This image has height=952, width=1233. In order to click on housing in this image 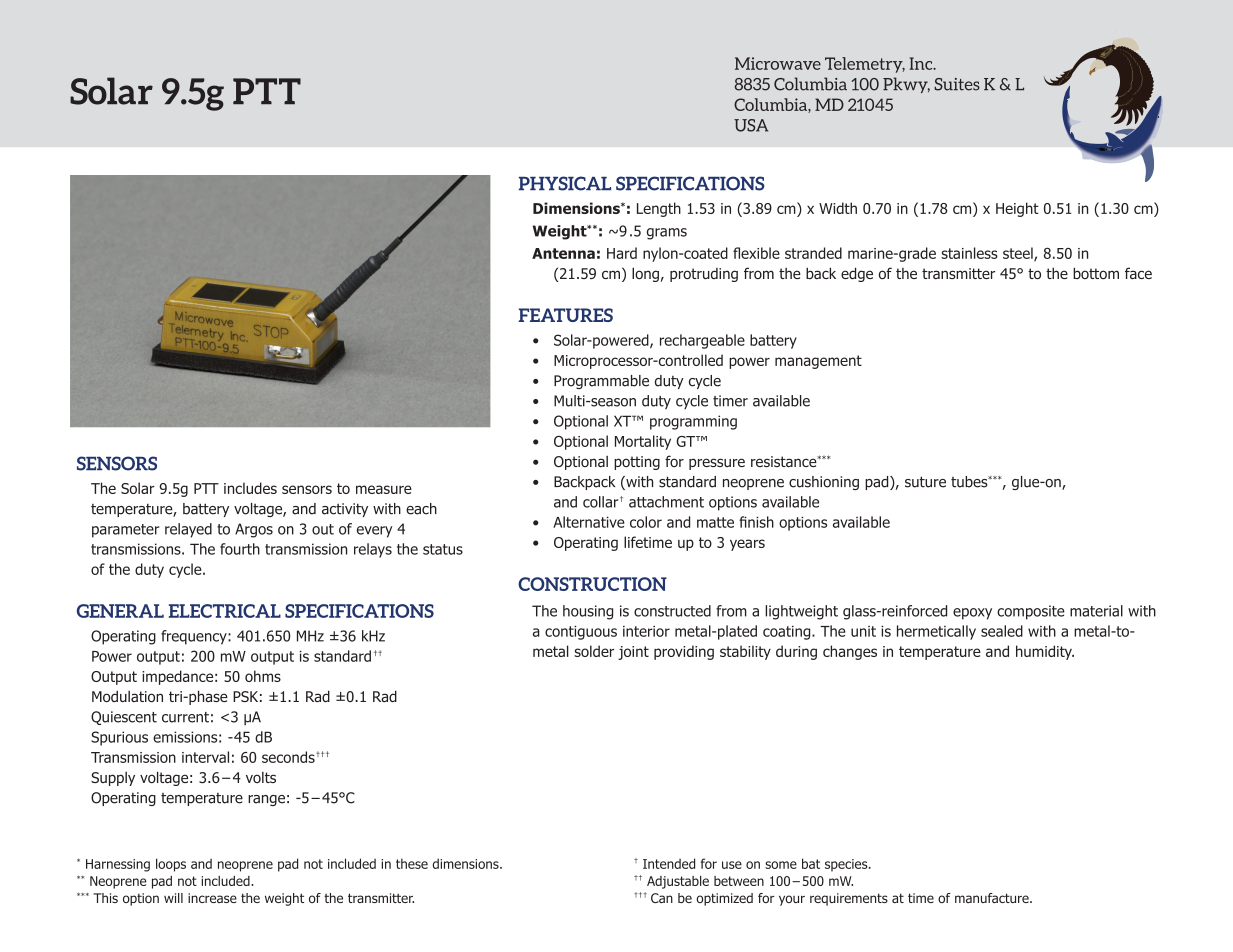, I will do `click(588, 612)`.
